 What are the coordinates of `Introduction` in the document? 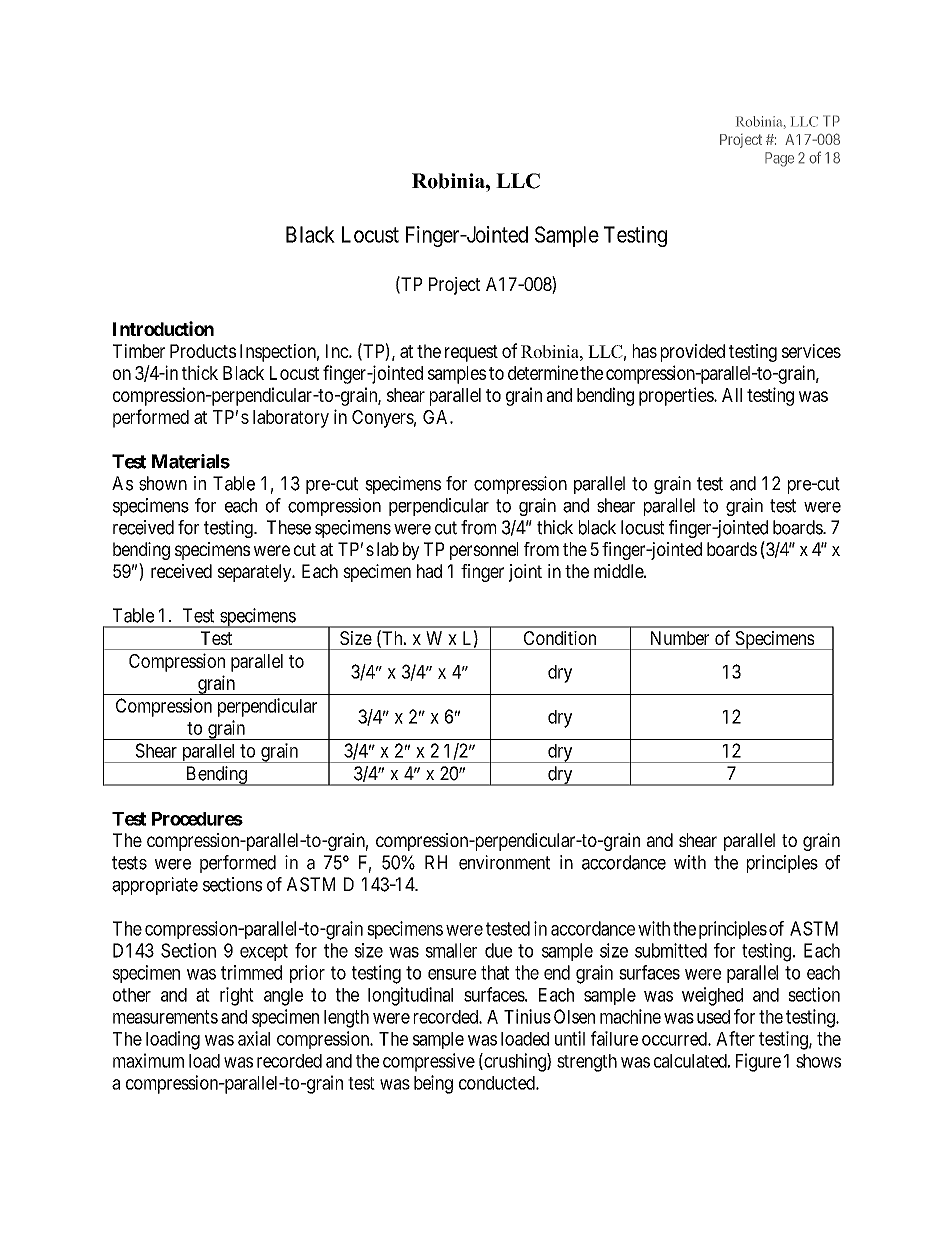 It's located at (163, 328).
